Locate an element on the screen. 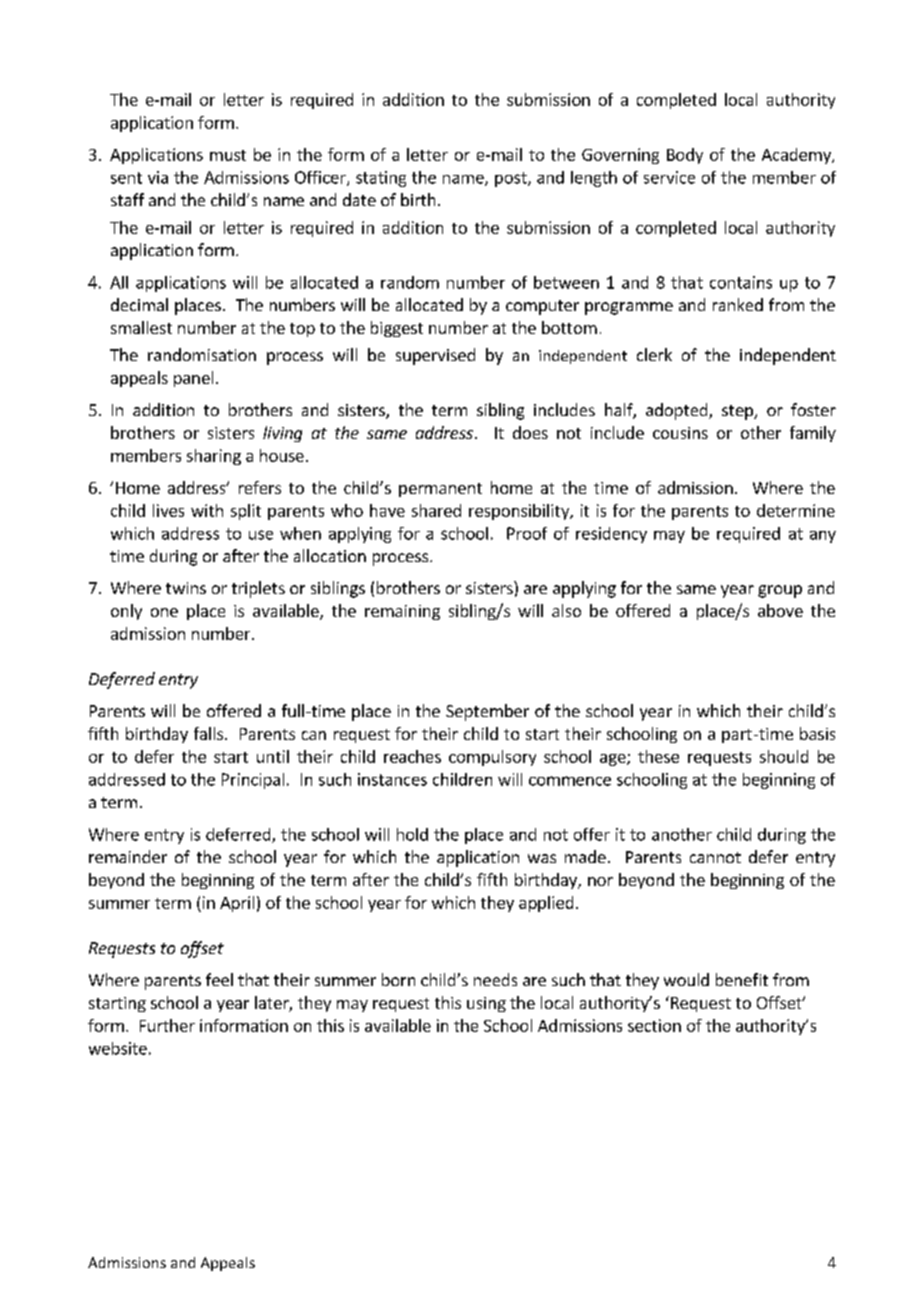 The width and height of the screenshot is (924, 1308). Body is located at coordinates (685, 156).
